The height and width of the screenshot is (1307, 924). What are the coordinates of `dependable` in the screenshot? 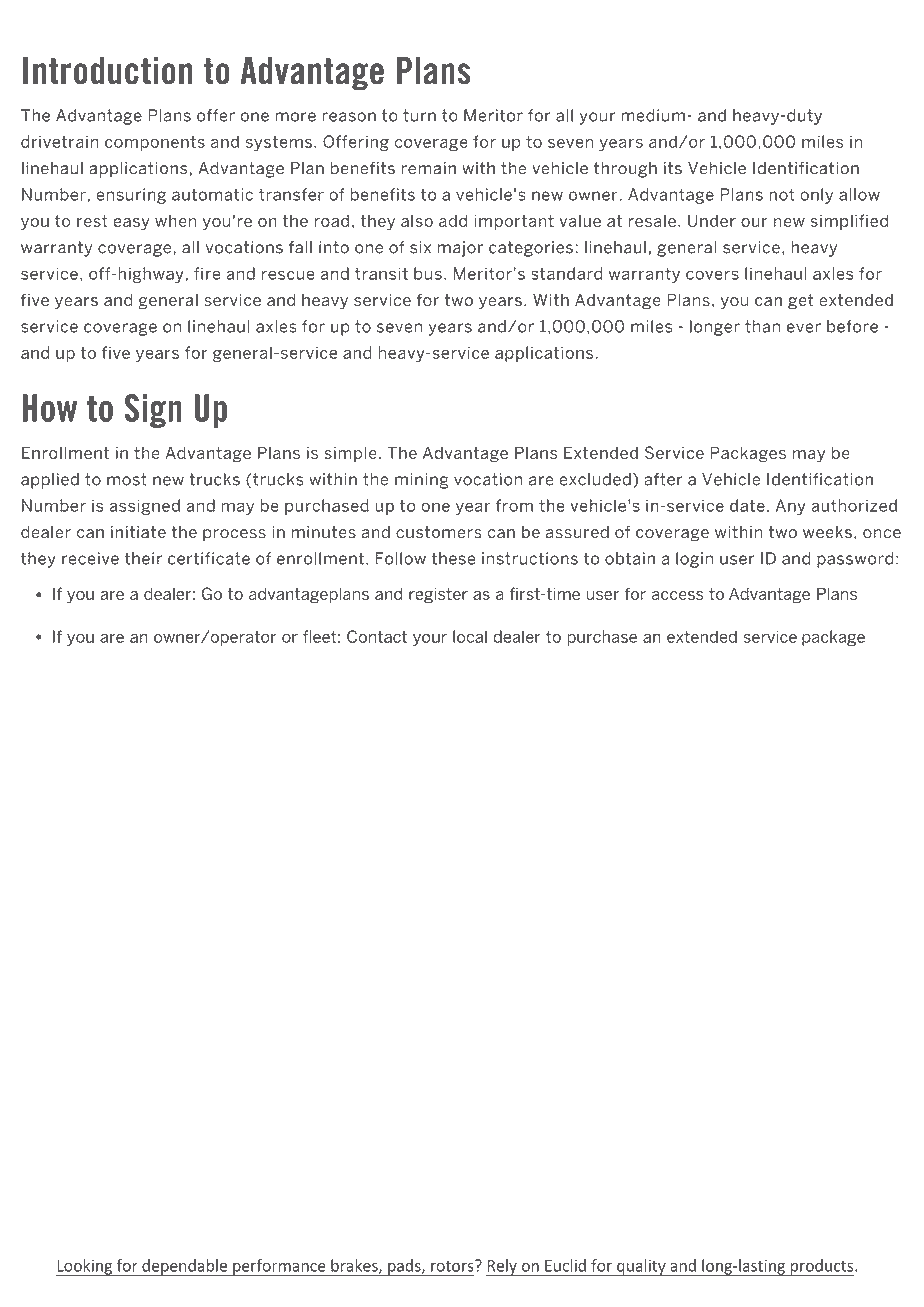 It's located at (185, 1268).
